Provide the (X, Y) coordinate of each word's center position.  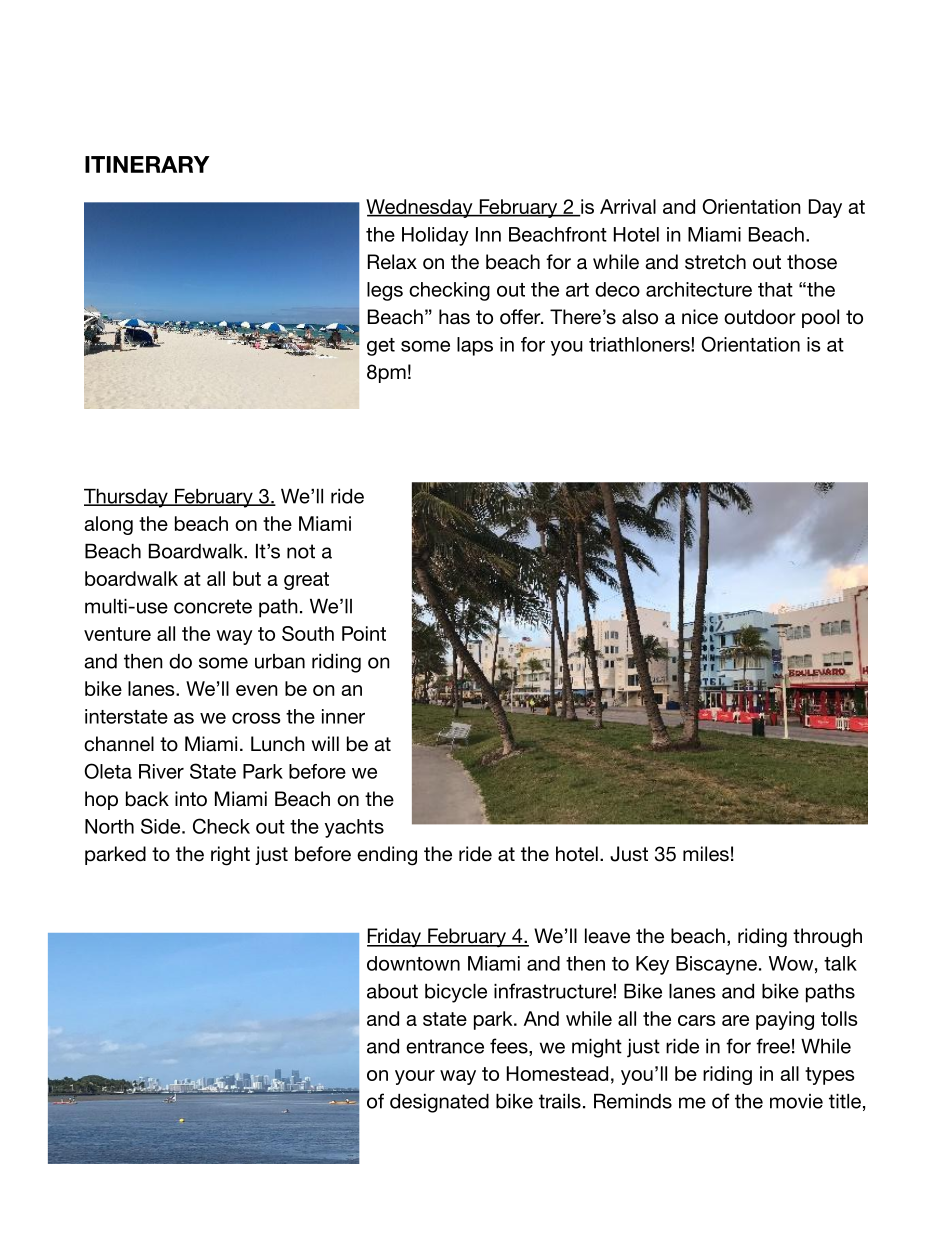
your (415, 1077)
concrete (213, 606)
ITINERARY (147, 164)
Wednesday (420, 208)
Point (364, 633)
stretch (715, 262)
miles (706, 854)
